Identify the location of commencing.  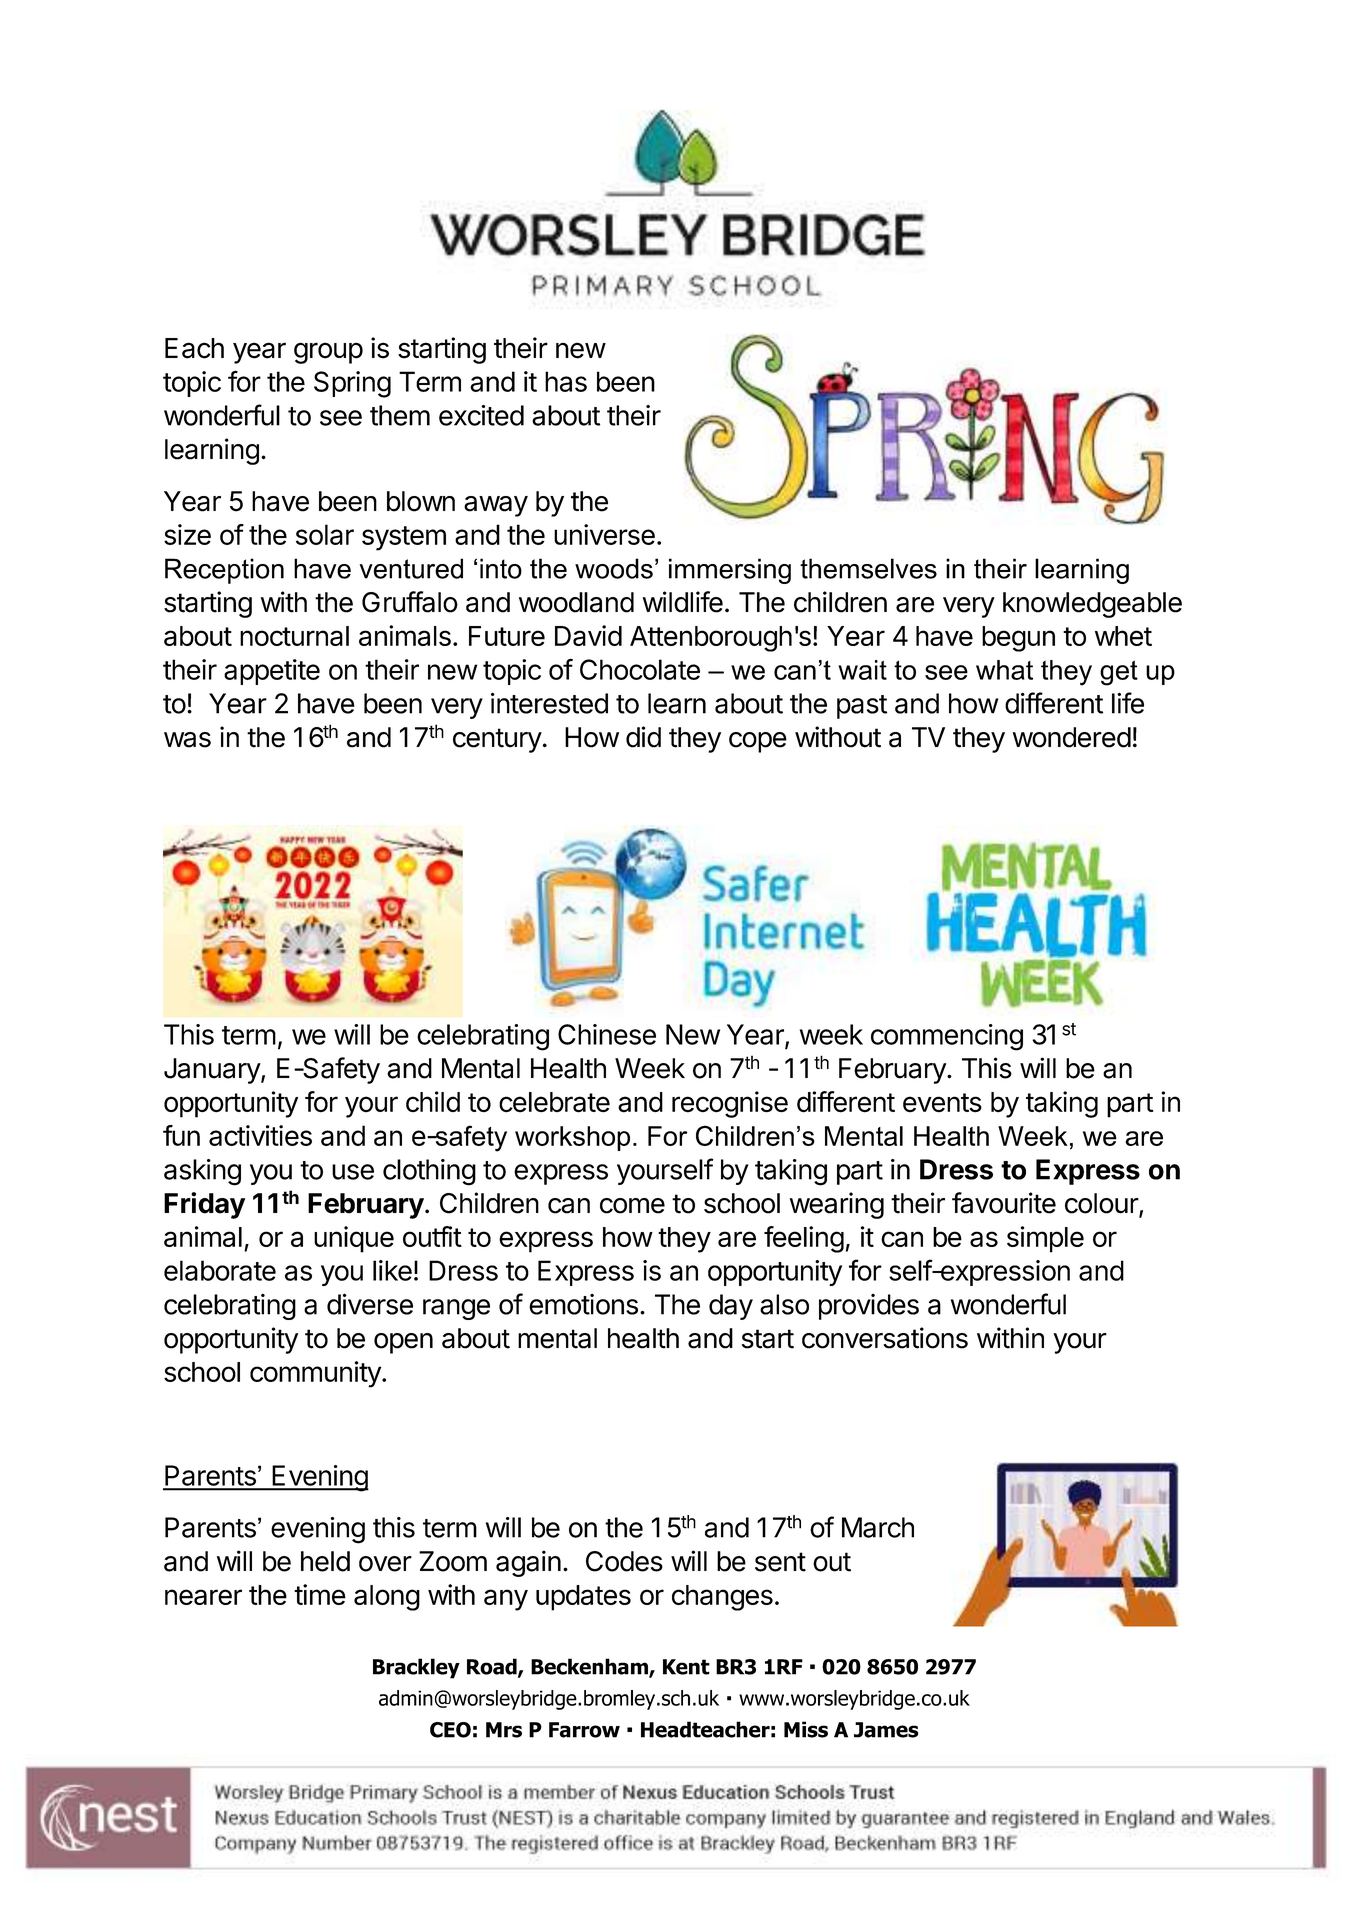
(947, 1037).
